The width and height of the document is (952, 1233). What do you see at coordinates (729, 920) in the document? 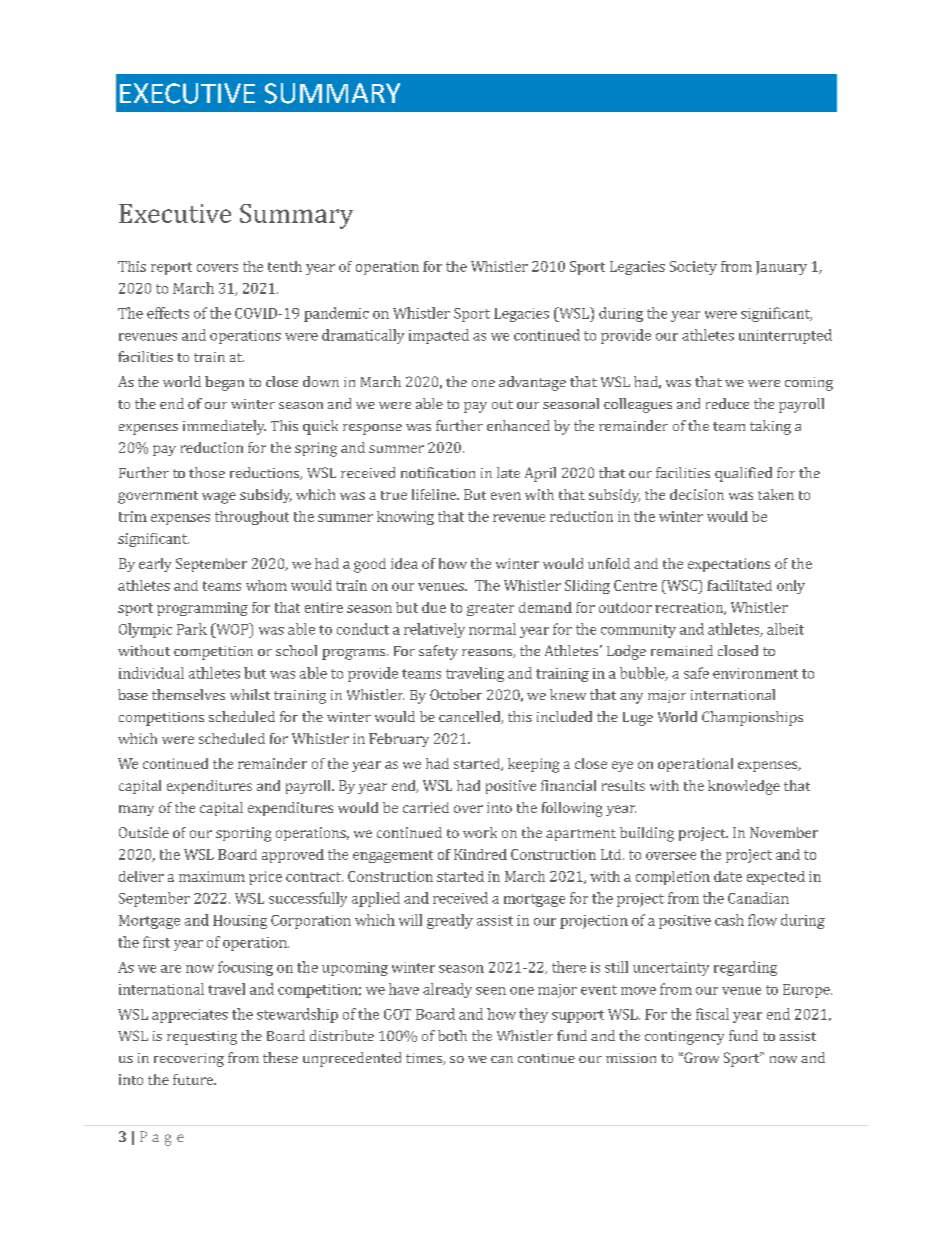
I see `cash` at bounding box center [729, 920].
